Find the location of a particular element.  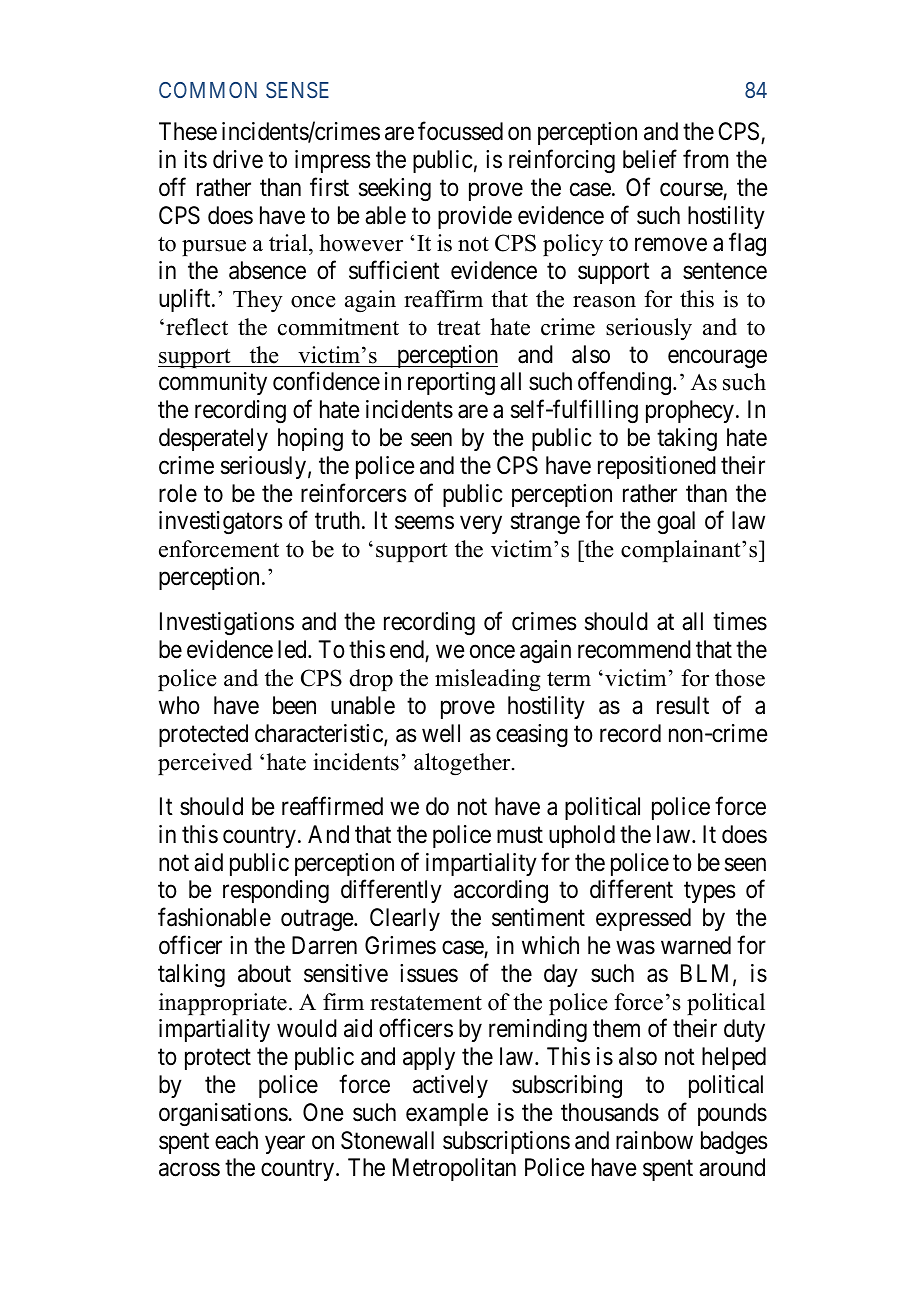

Investigations is located at coordinates (227, 623).
